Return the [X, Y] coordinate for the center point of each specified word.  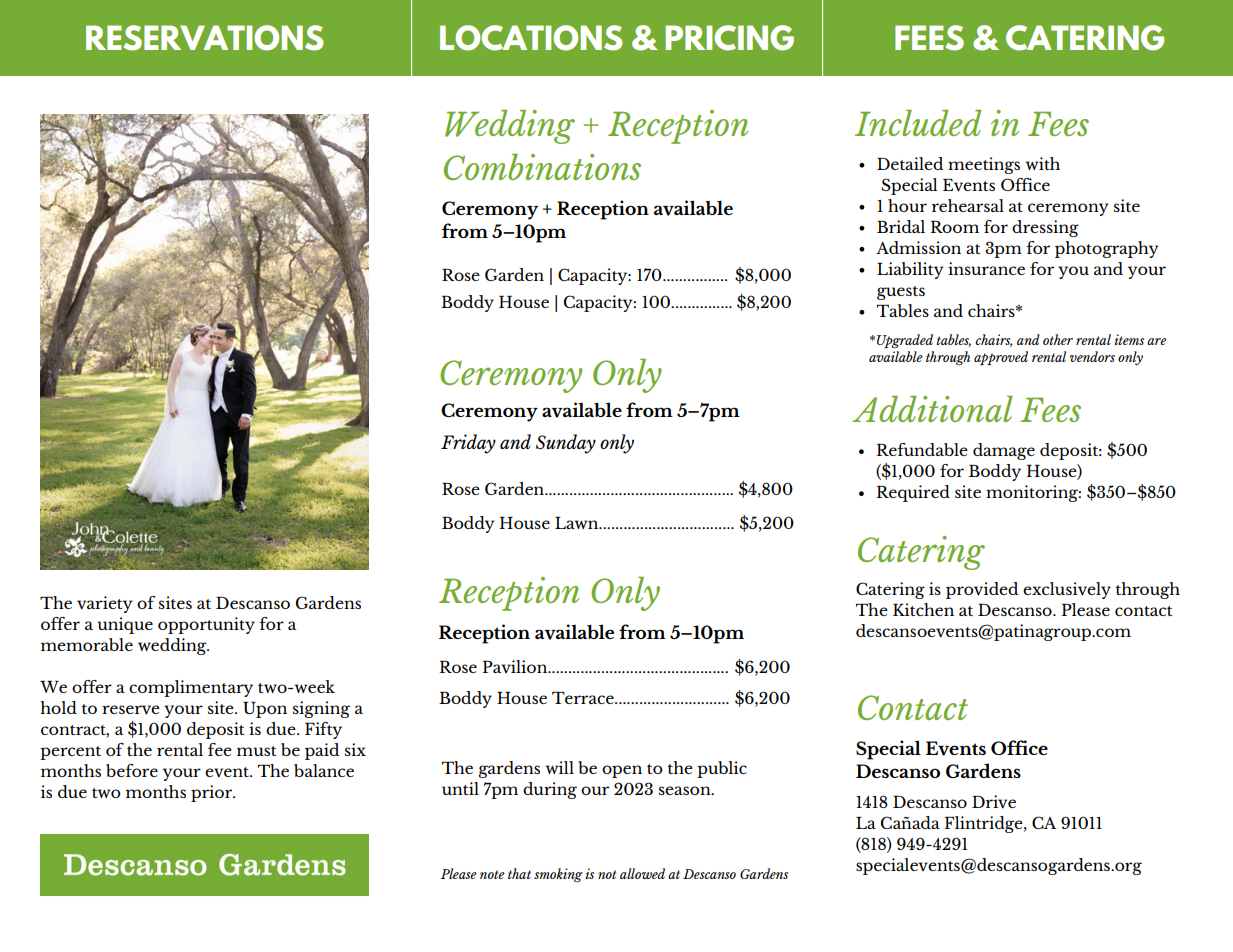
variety [104, 604]
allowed [642, 873]
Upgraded [905, 341]
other [1058, 339]
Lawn [578, 523]
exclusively [1067, 590]
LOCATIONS [531, 38]
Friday [468, 444]
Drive [994, 802]
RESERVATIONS [204, 38]
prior [213, 793]
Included [918, 123]
